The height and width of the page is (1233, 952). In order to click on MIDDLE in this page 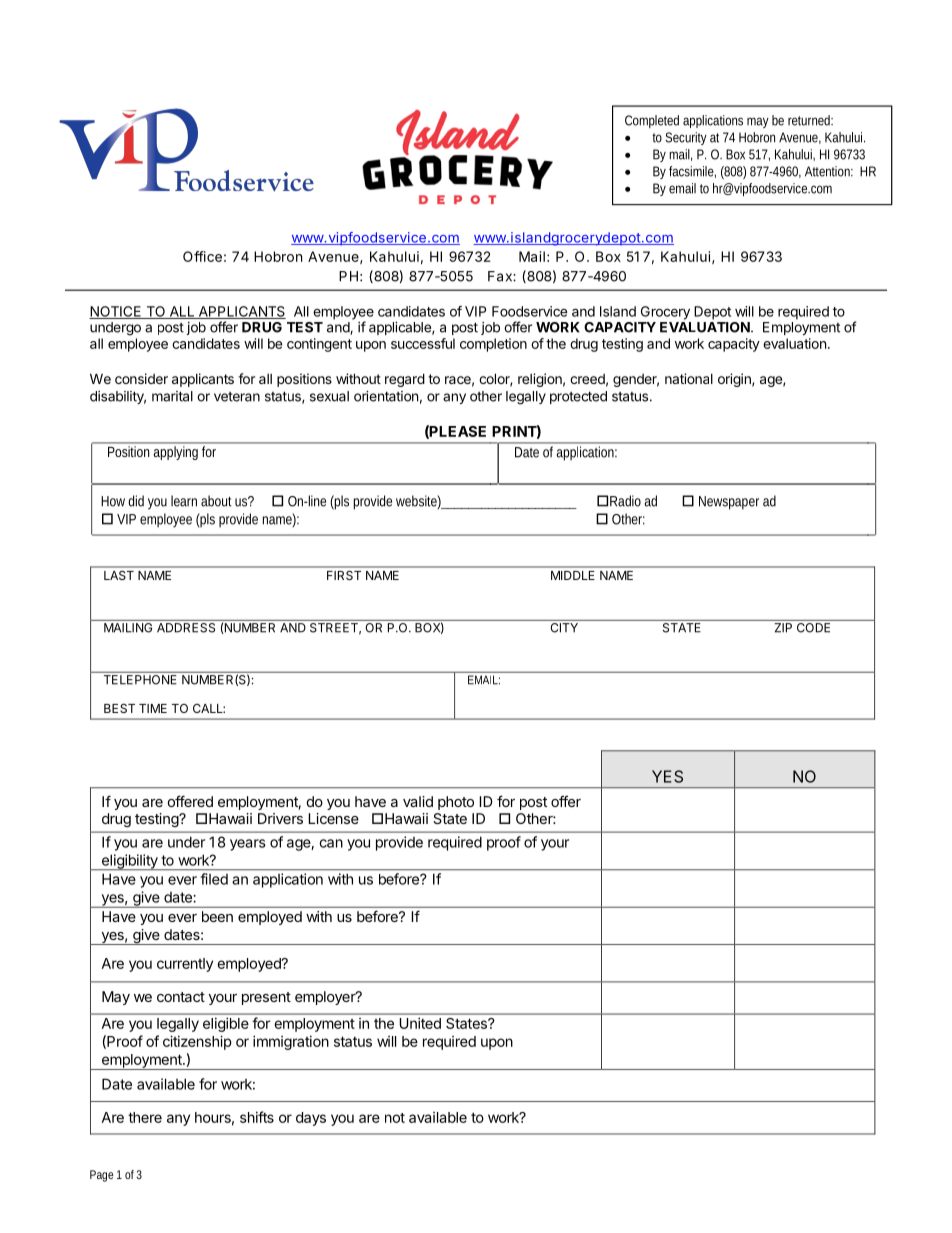, I will do `click(573, 575)`.
